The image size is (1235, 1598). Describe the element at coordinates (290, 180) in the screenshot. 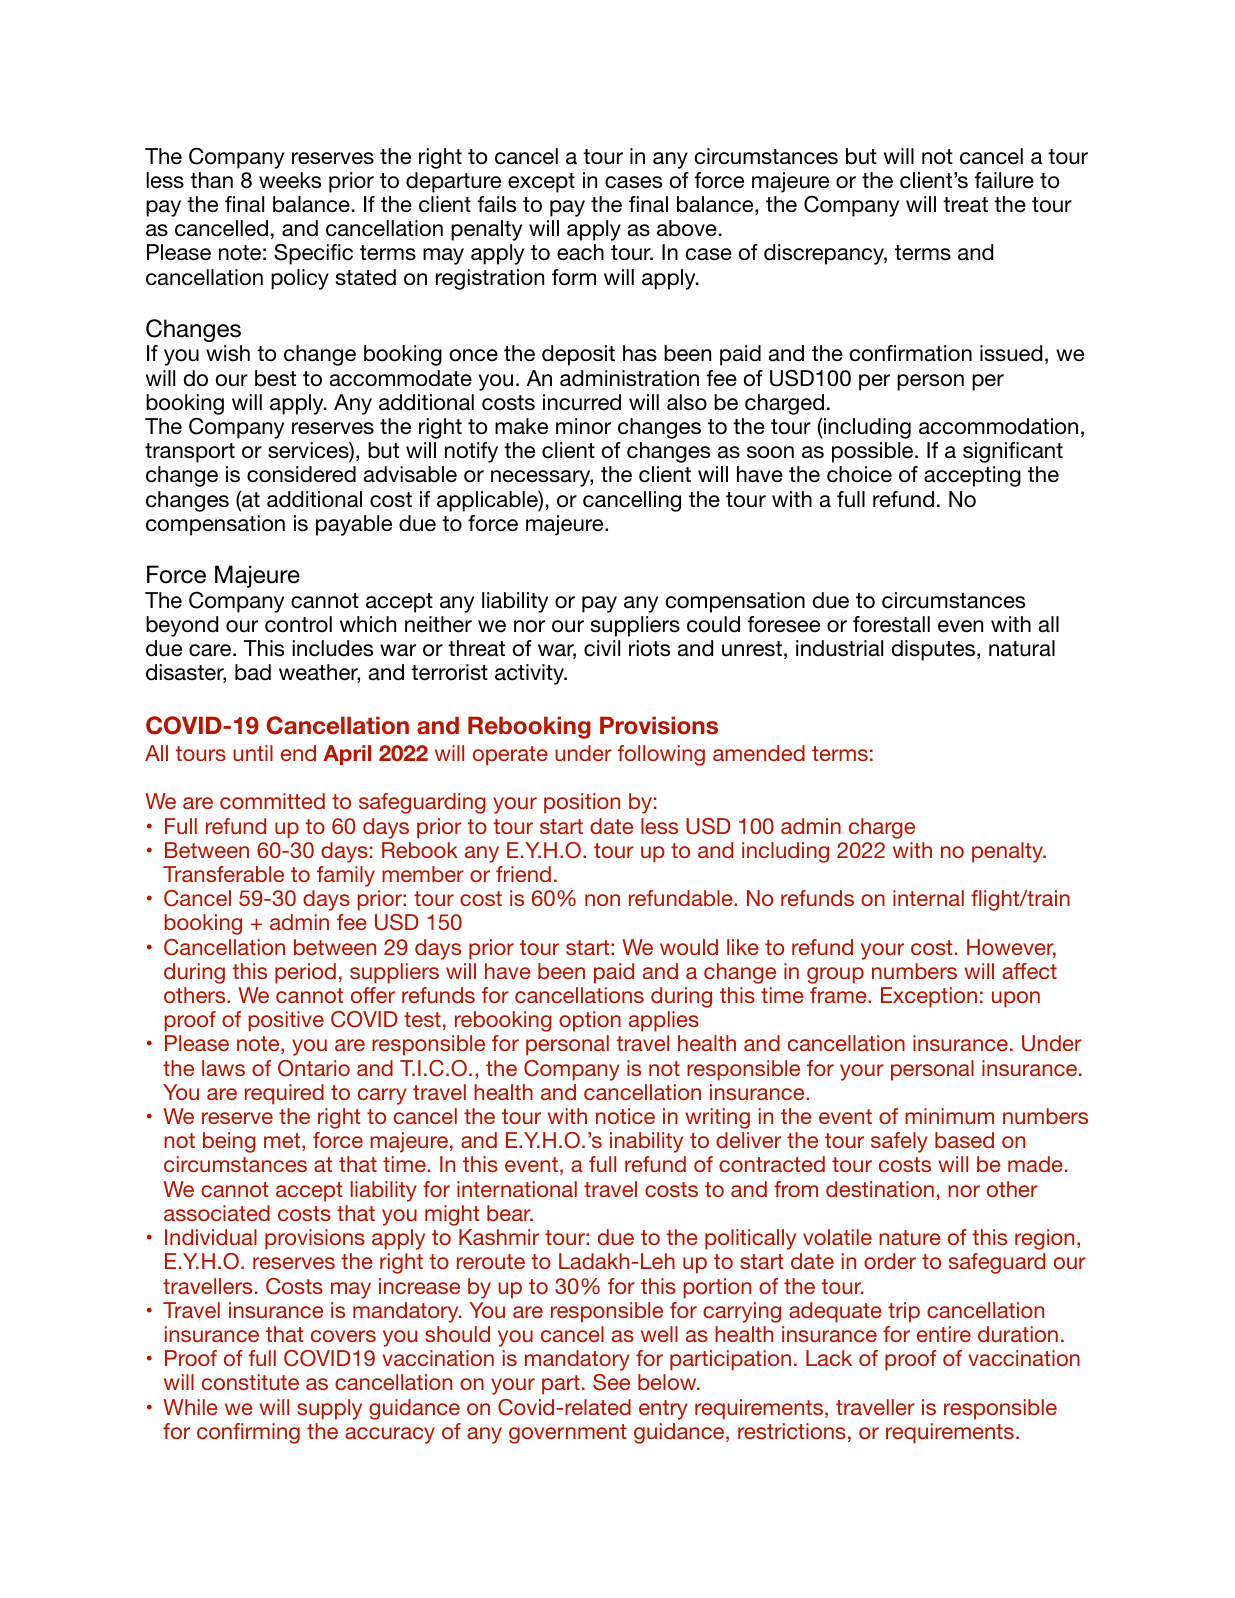

I see `weeks` at that location.
